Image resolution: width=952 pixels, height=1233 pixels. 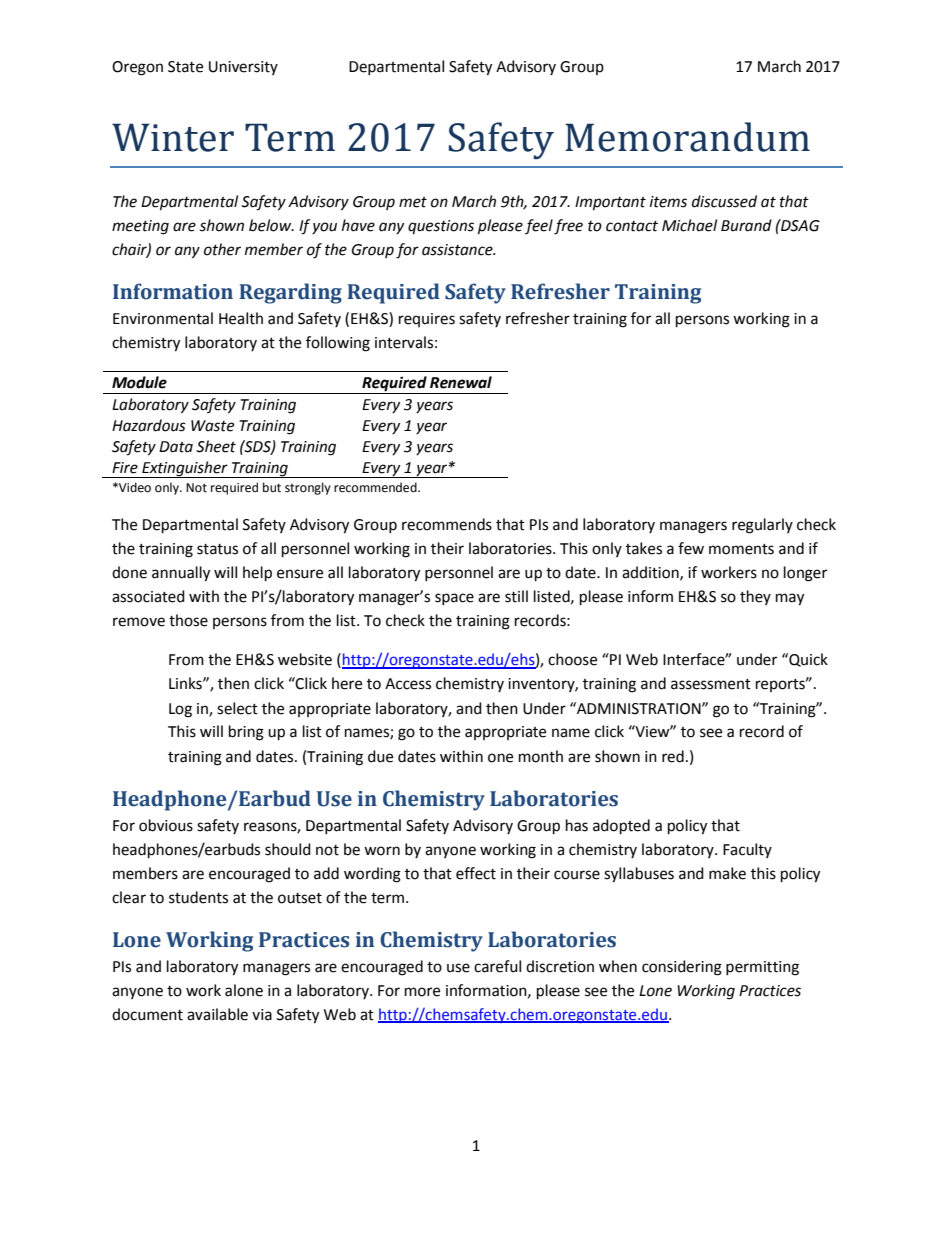 What do you see at coordinates (217, 549) in the image?
I see `status` at bounding box center [217, 549].
